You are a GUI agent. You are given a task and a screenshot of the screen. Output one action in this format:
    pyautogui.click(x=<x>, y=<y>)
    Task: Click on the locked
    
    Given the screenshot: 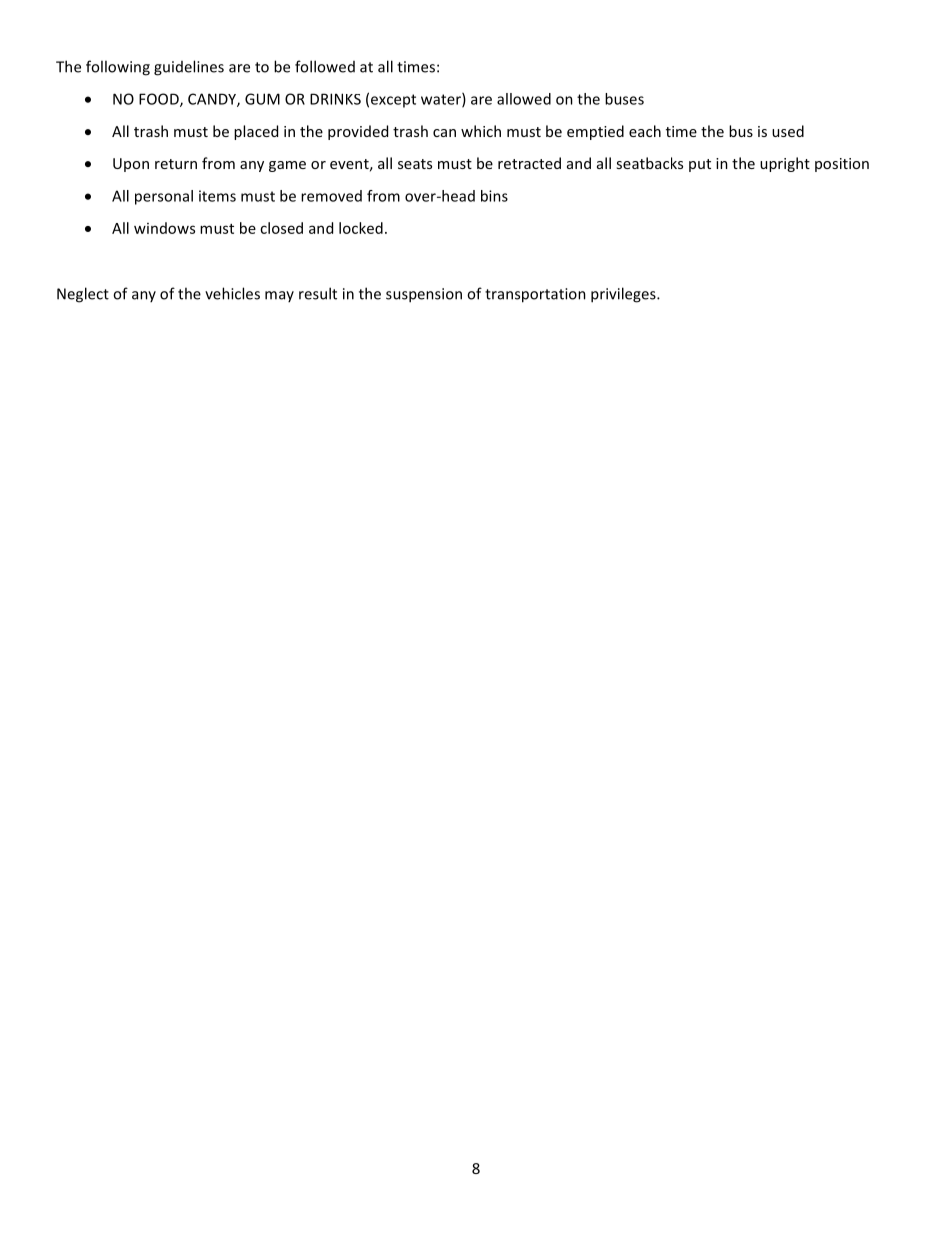 What is the action you would take?
    pyautogui.click(x=361, y=228)
